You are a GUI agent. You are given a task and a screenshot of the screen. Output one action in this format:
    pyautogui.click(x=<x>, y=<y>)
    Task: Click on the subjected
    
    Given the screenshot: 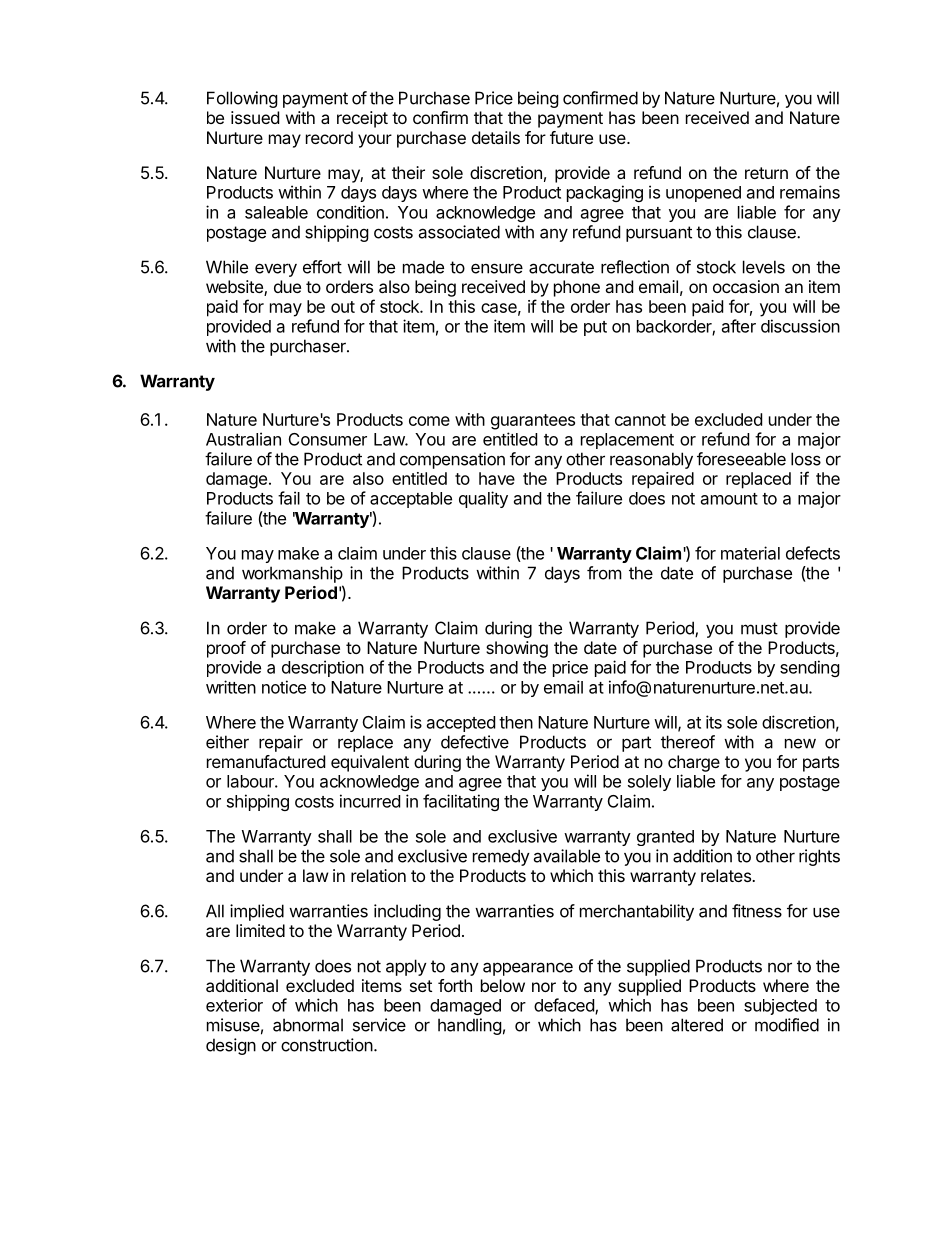 What is the action you would take?
    pyautogui.click(x=780, y=1007)
